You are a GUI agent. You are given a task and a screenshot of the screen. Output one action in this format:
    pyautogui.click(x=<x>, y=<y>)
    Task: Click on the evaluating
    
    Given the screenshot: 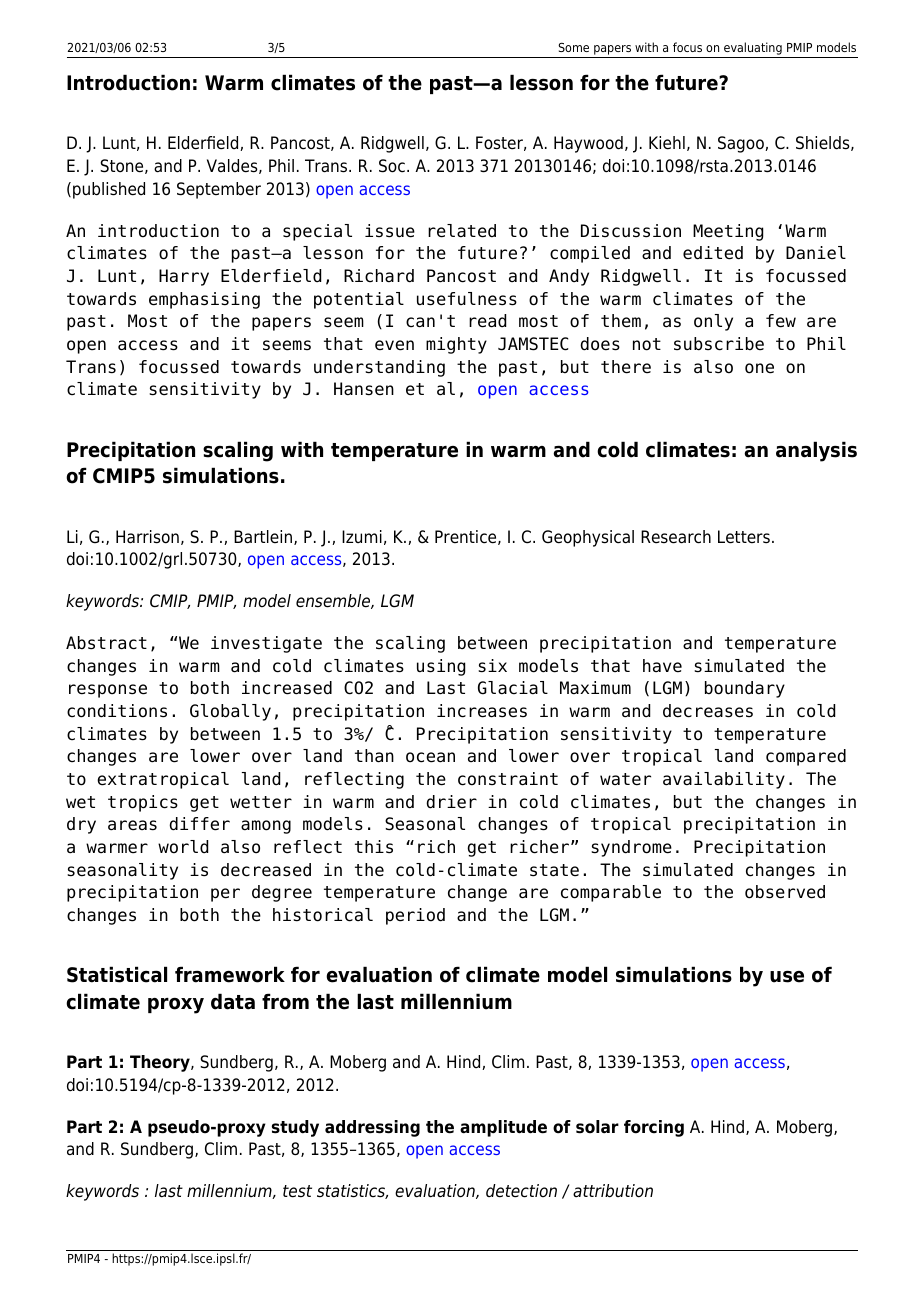 What is the action you would take?
    pyautogui.click(x=753, y=50)
